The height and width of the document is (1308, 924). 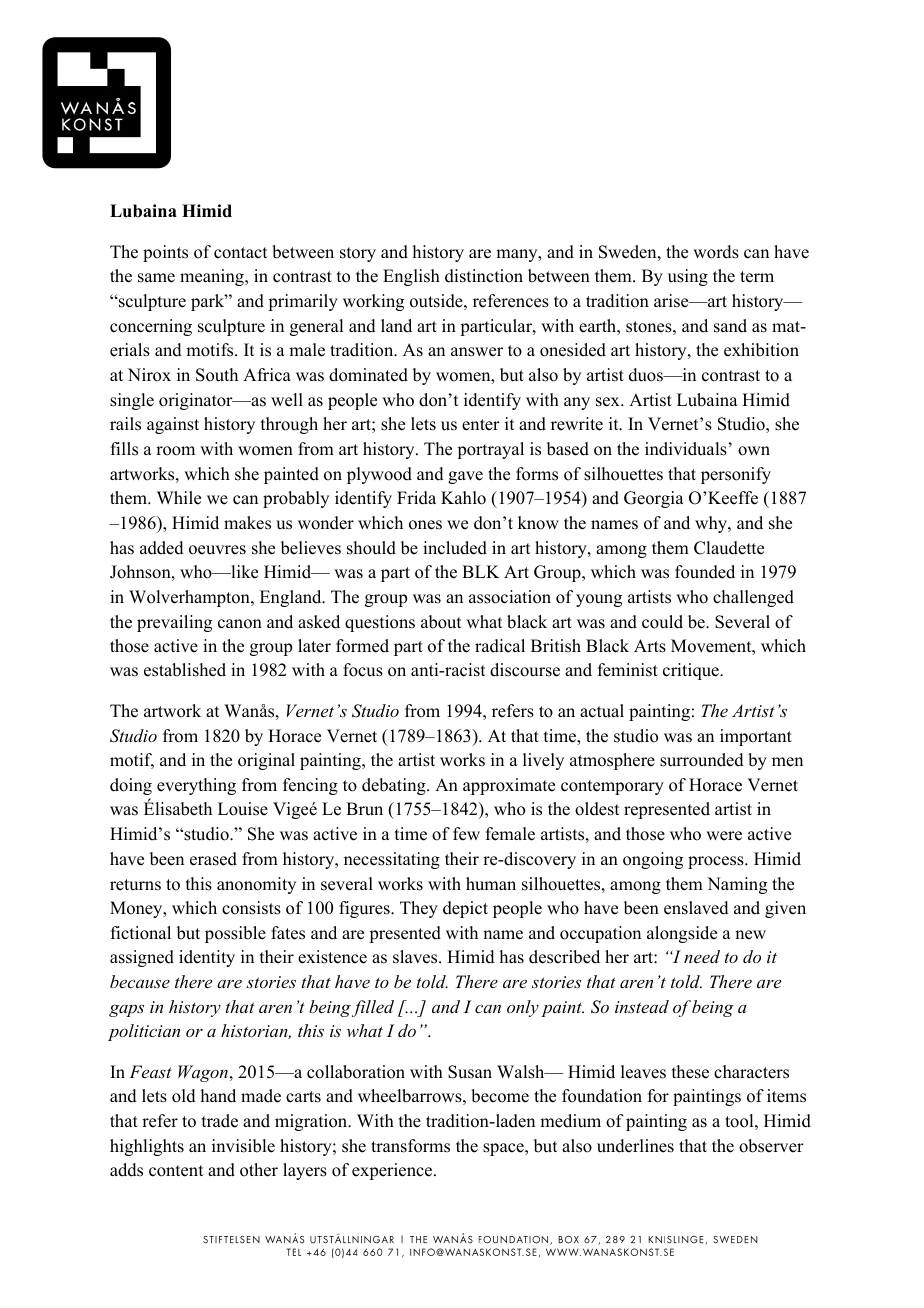 What do you see at coordinates (393, 1171) in the document?
I see `experience` at bounding box center [393, 1171].
